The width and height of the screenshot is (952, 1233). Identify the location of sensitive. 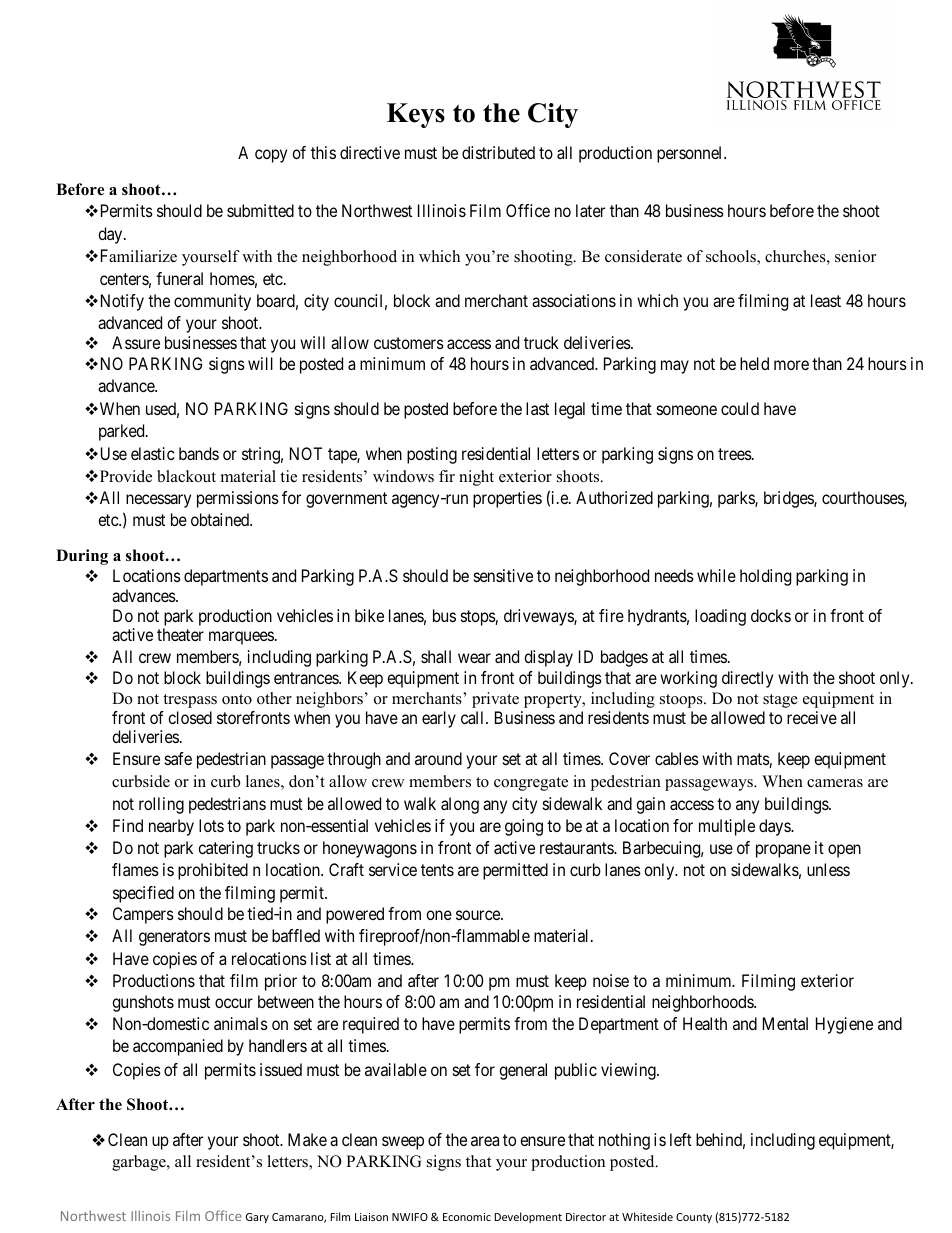
(503, 575).
